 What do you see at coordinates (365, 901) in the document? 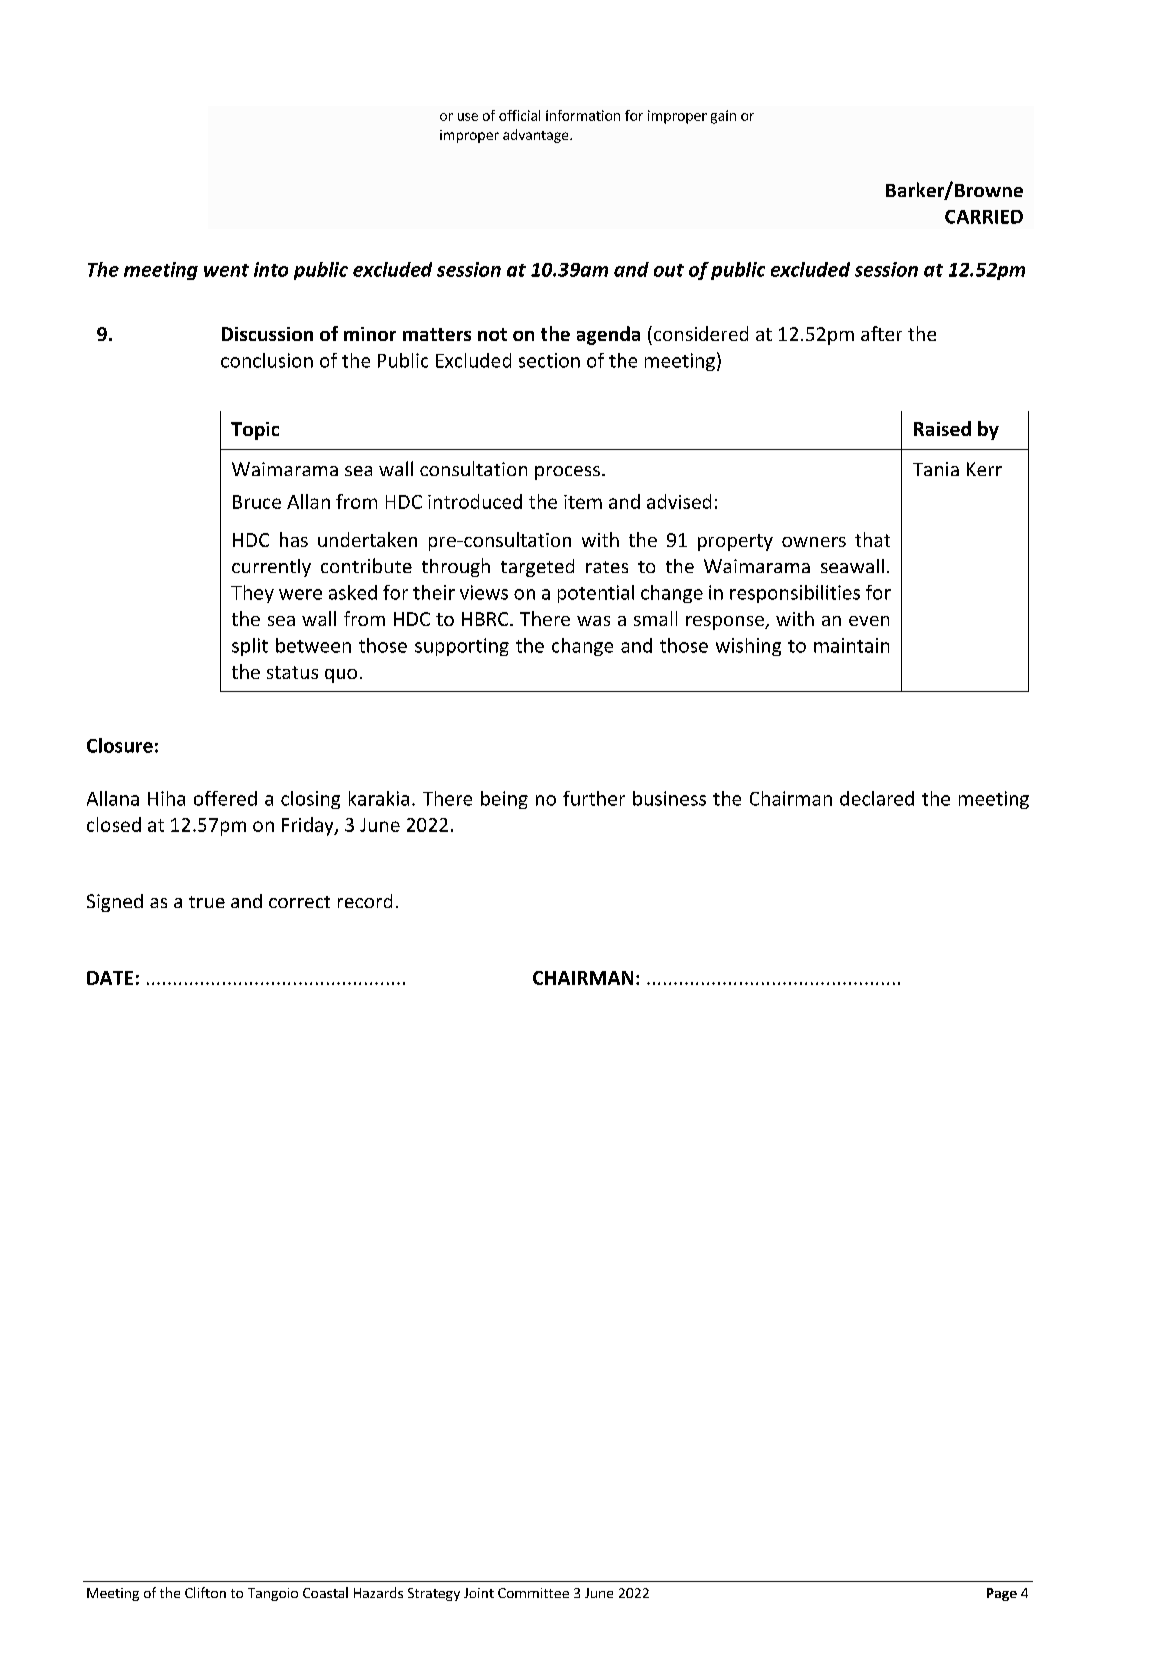
I see `record` at bounding box center [365, 901].
